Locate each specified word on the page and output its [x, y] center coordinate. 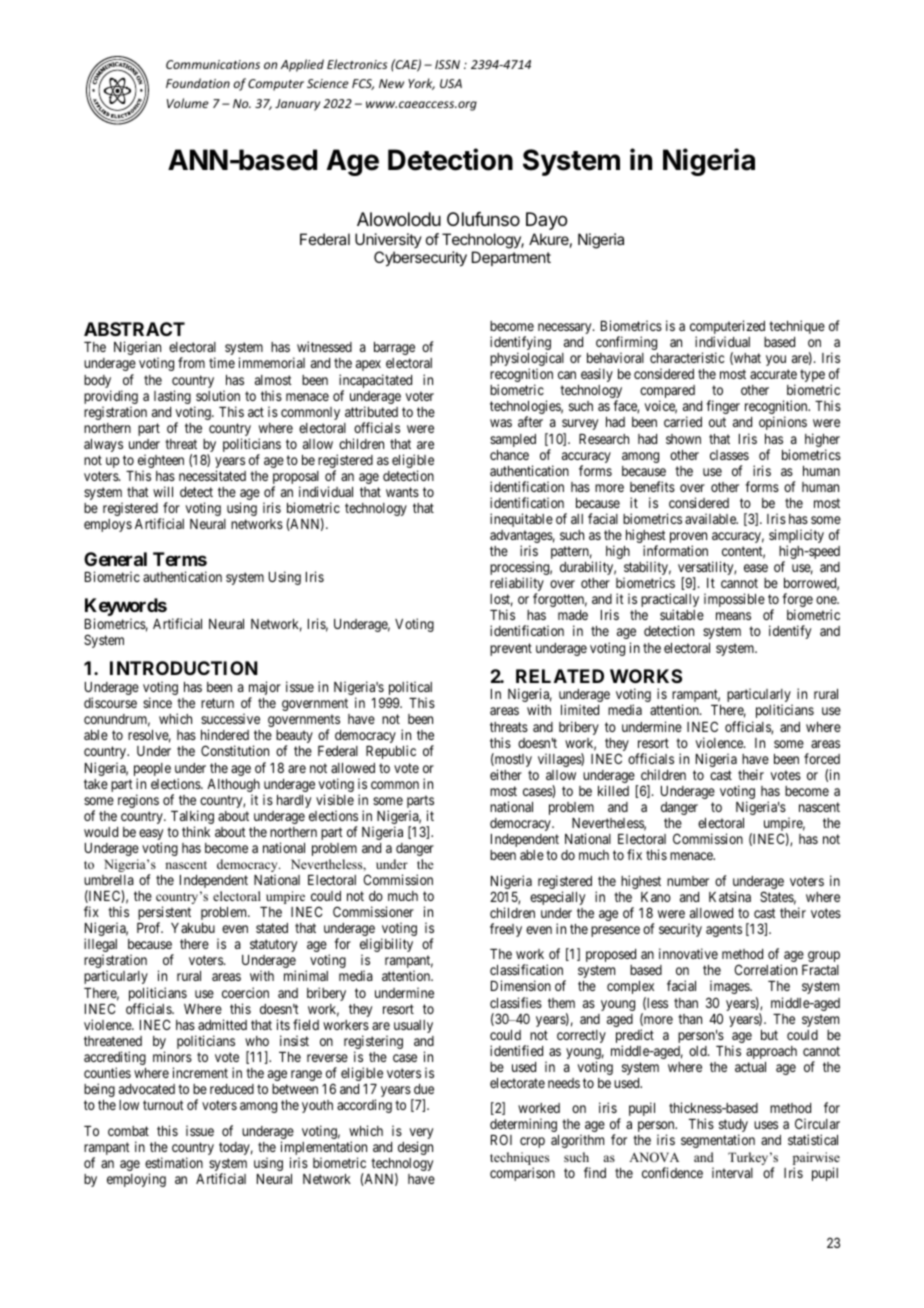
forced [822, 758]
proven [688, 539]
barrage [394, 348]
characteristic [687, 357]
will [163, 491]
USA [451, 83]
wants [402, 492]
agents [724, 930]
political [410, 689]
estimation [174, 1162]
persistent [164, 914]
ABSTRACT [134, 329]
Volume [187, 103]
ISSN [447, 64]
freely [506, 930]
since [157, 702]
